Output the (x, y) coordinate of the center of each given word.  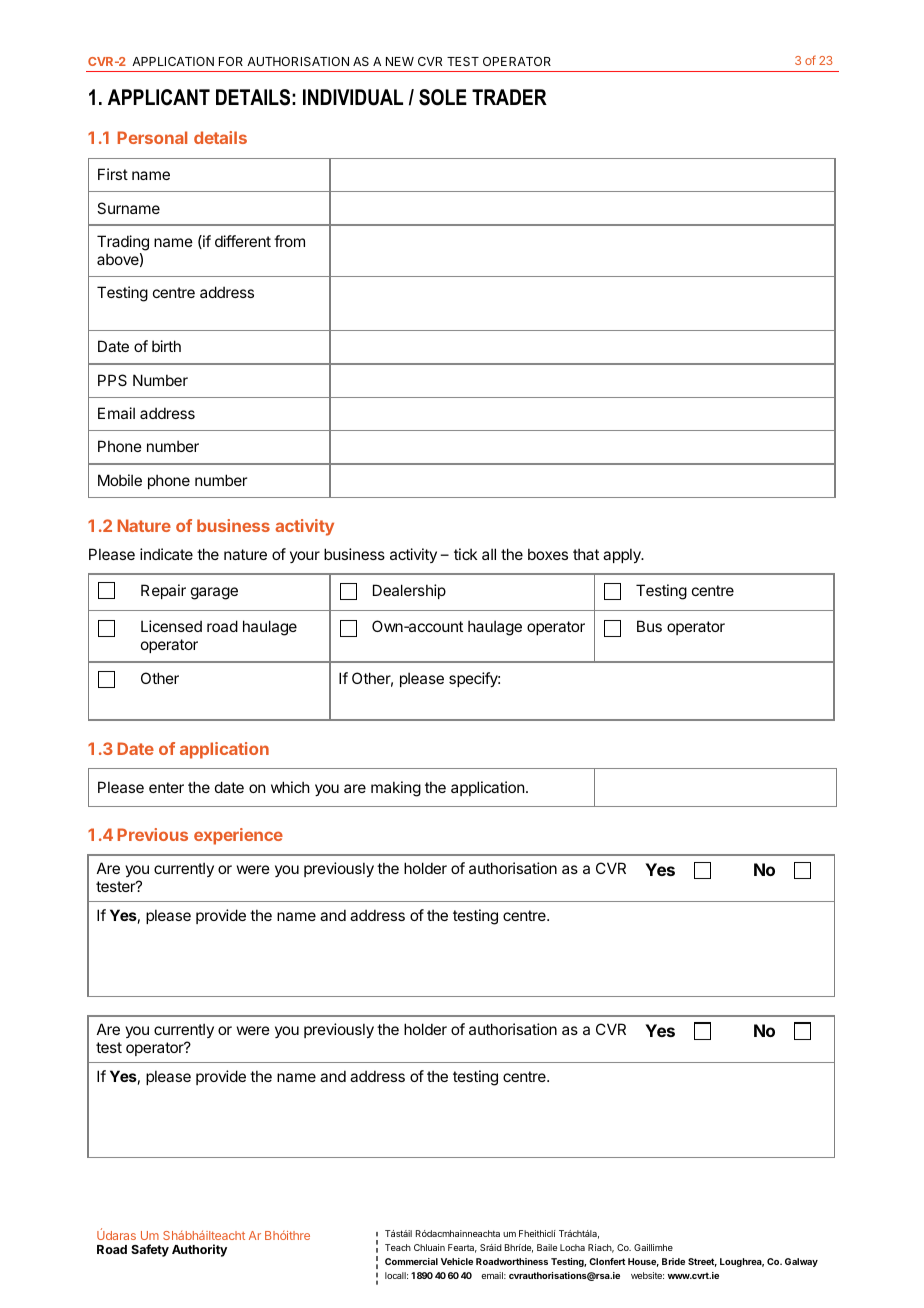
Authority (199, 1250)
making (396, 789)
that (586, 554)
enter (166, 787)
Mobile (120, 480)
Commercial (411, 1261)
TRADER (509, 97)
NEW (400, 61)
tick (465, 554)
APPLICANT (159, 97)
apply (623, 555)
